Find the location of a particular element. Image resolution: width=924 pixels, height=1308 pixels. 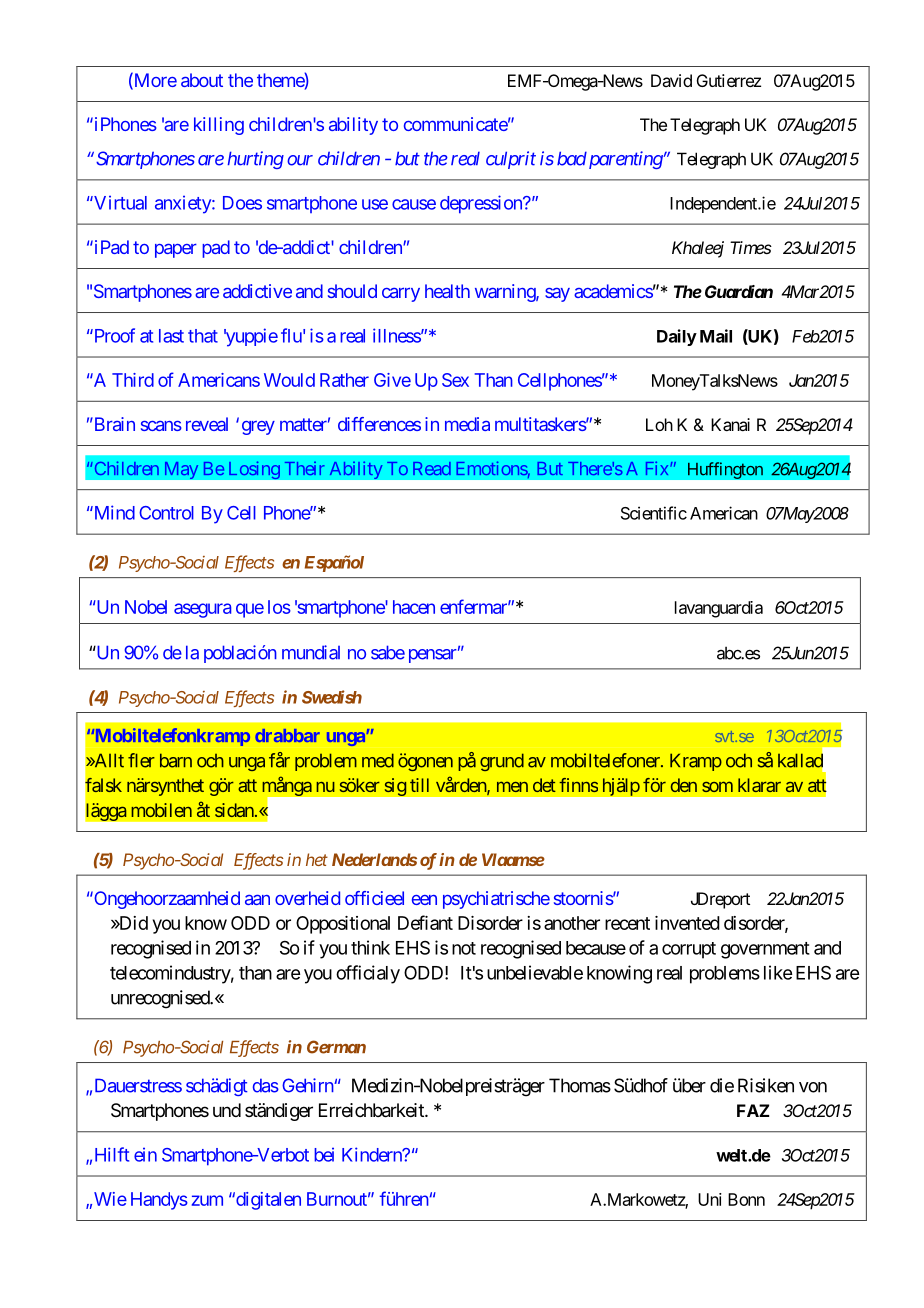

Swedish is located at coordinates (332, 697).
